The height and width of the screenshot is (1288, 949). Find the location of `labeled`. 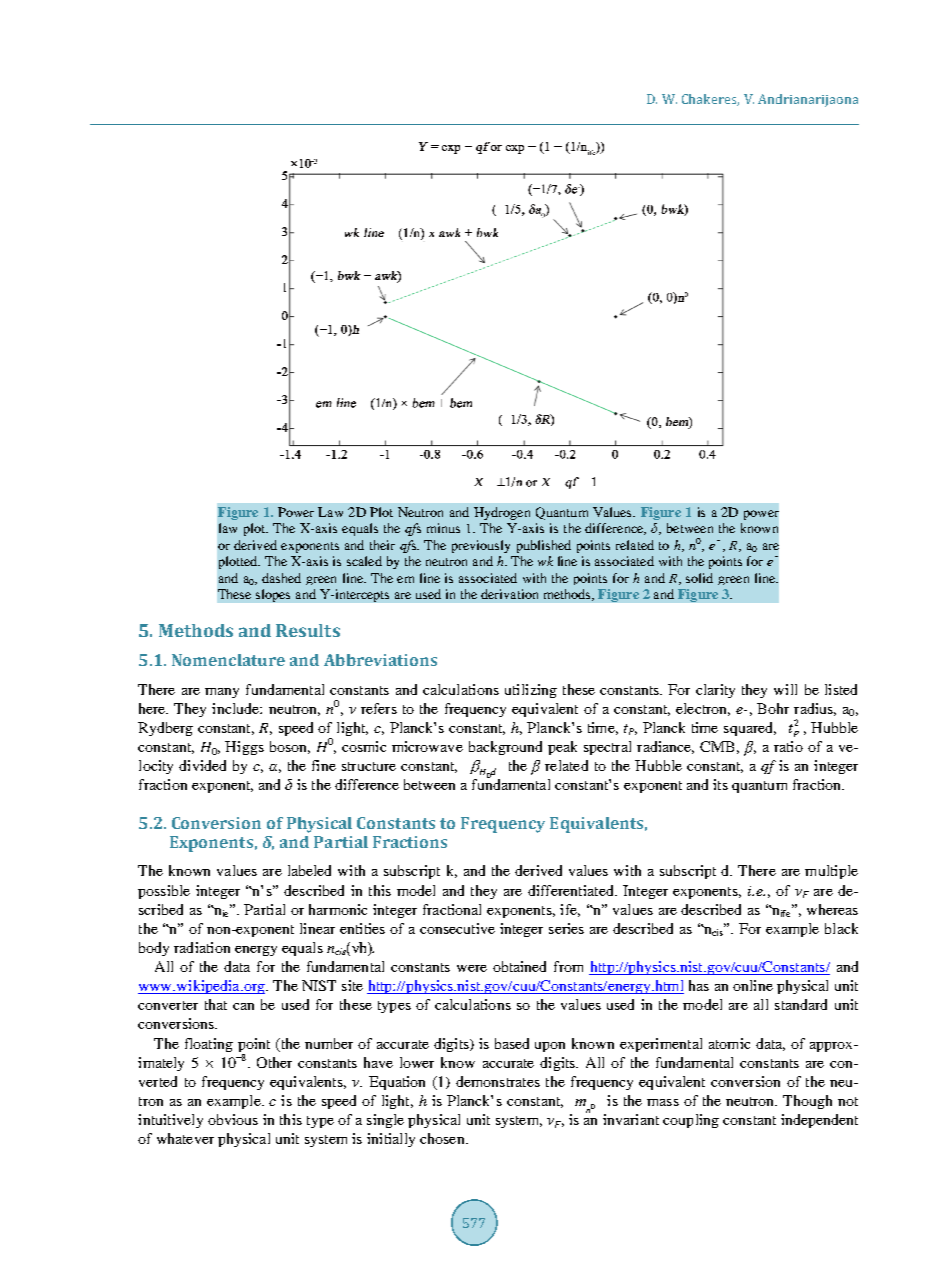

labeled is located at coordinates (309, 870).
